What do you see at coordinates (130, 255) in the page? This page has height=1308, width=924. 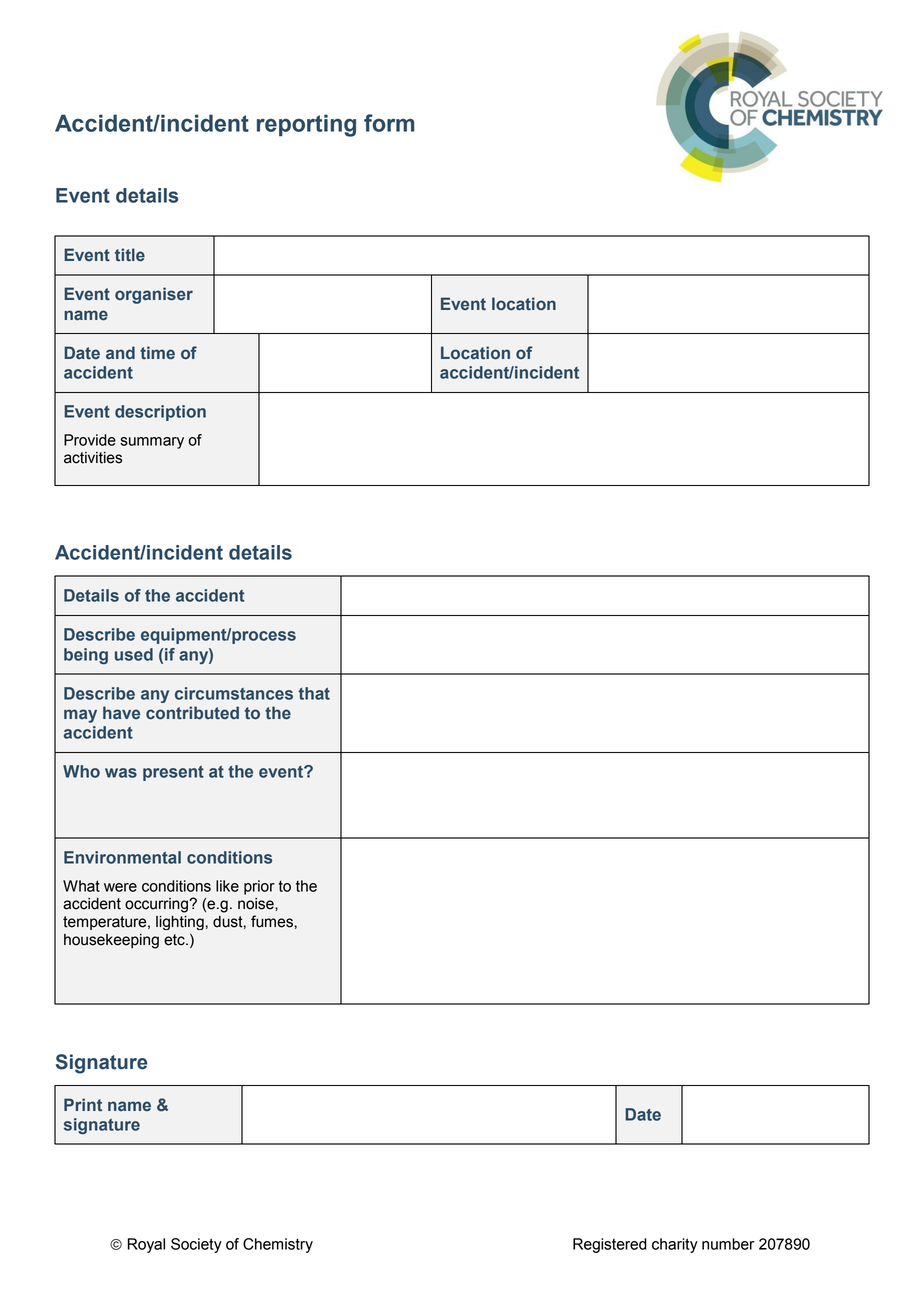 I see `title` at bounding box center [130, 255].
